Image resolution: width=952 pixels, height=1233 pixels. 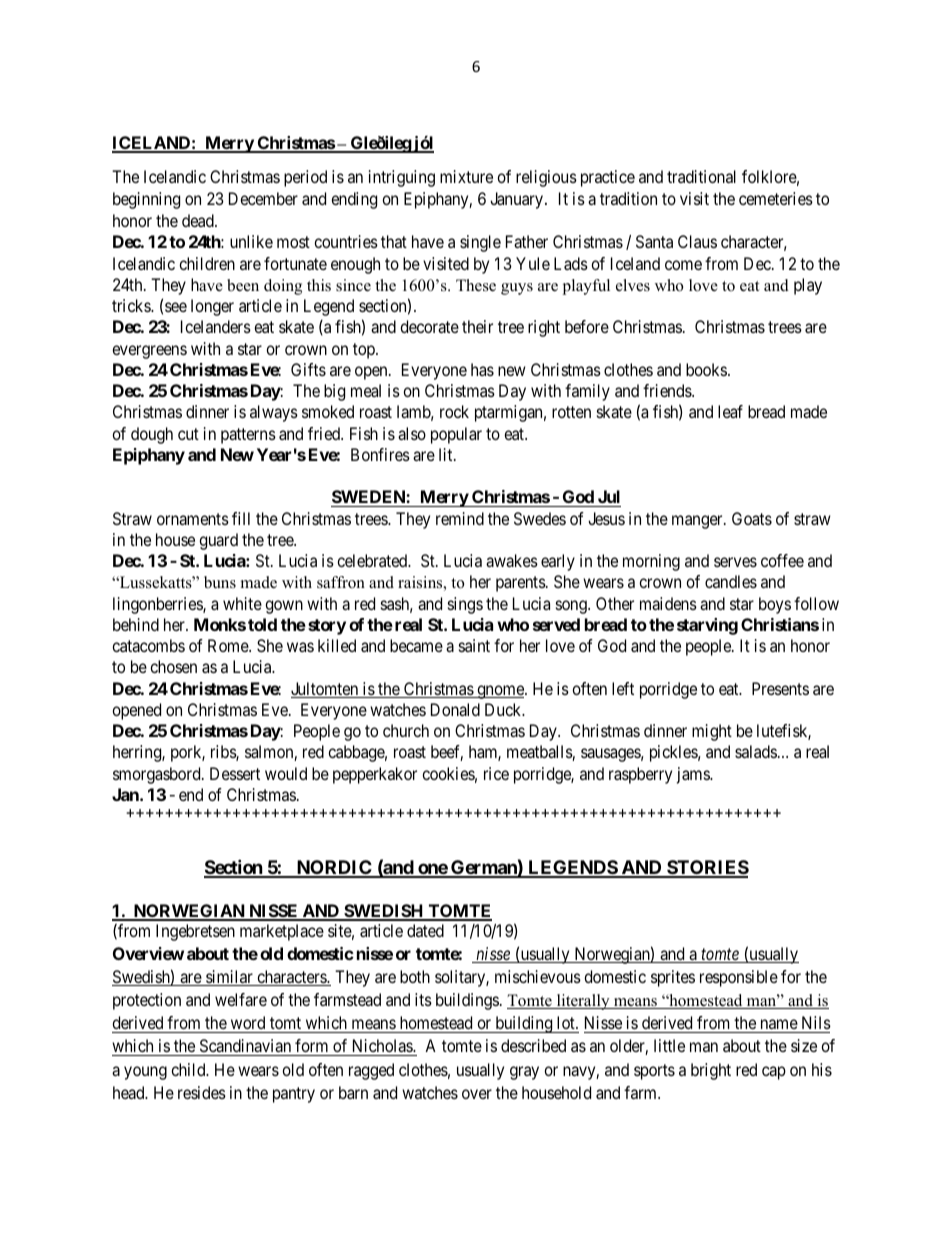 What do you see at coordinates (774, 1073) in the screenshot?
I see `cap` at bounding box center [774, 1073].
